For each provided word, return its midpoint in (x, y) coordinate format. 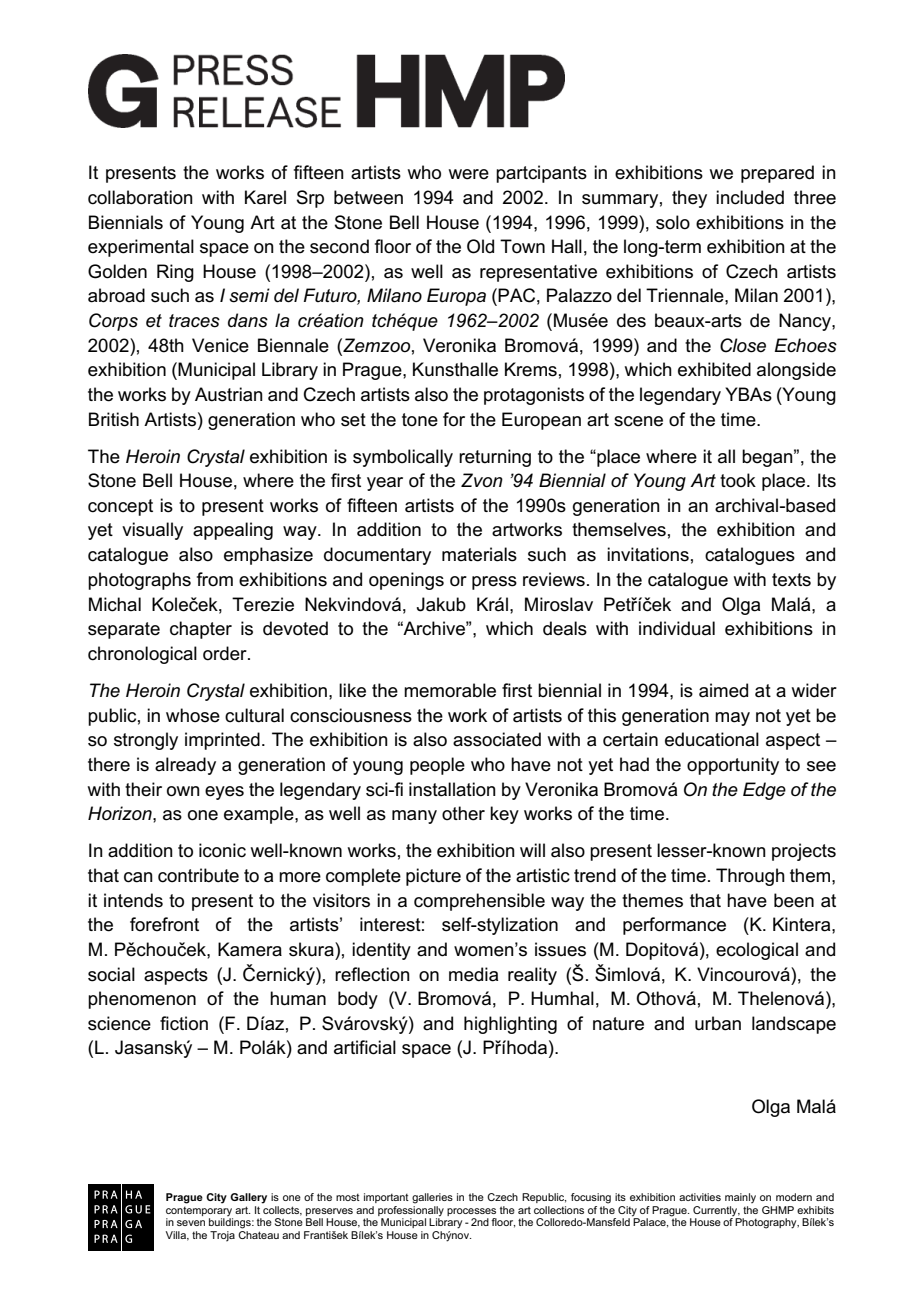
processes (471, 1212)
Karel (265, 197)
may (732, 719)
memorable (450, 690)
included (750, 197)
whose (193, 715)
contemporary (199, 1211)
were (469, 174)
